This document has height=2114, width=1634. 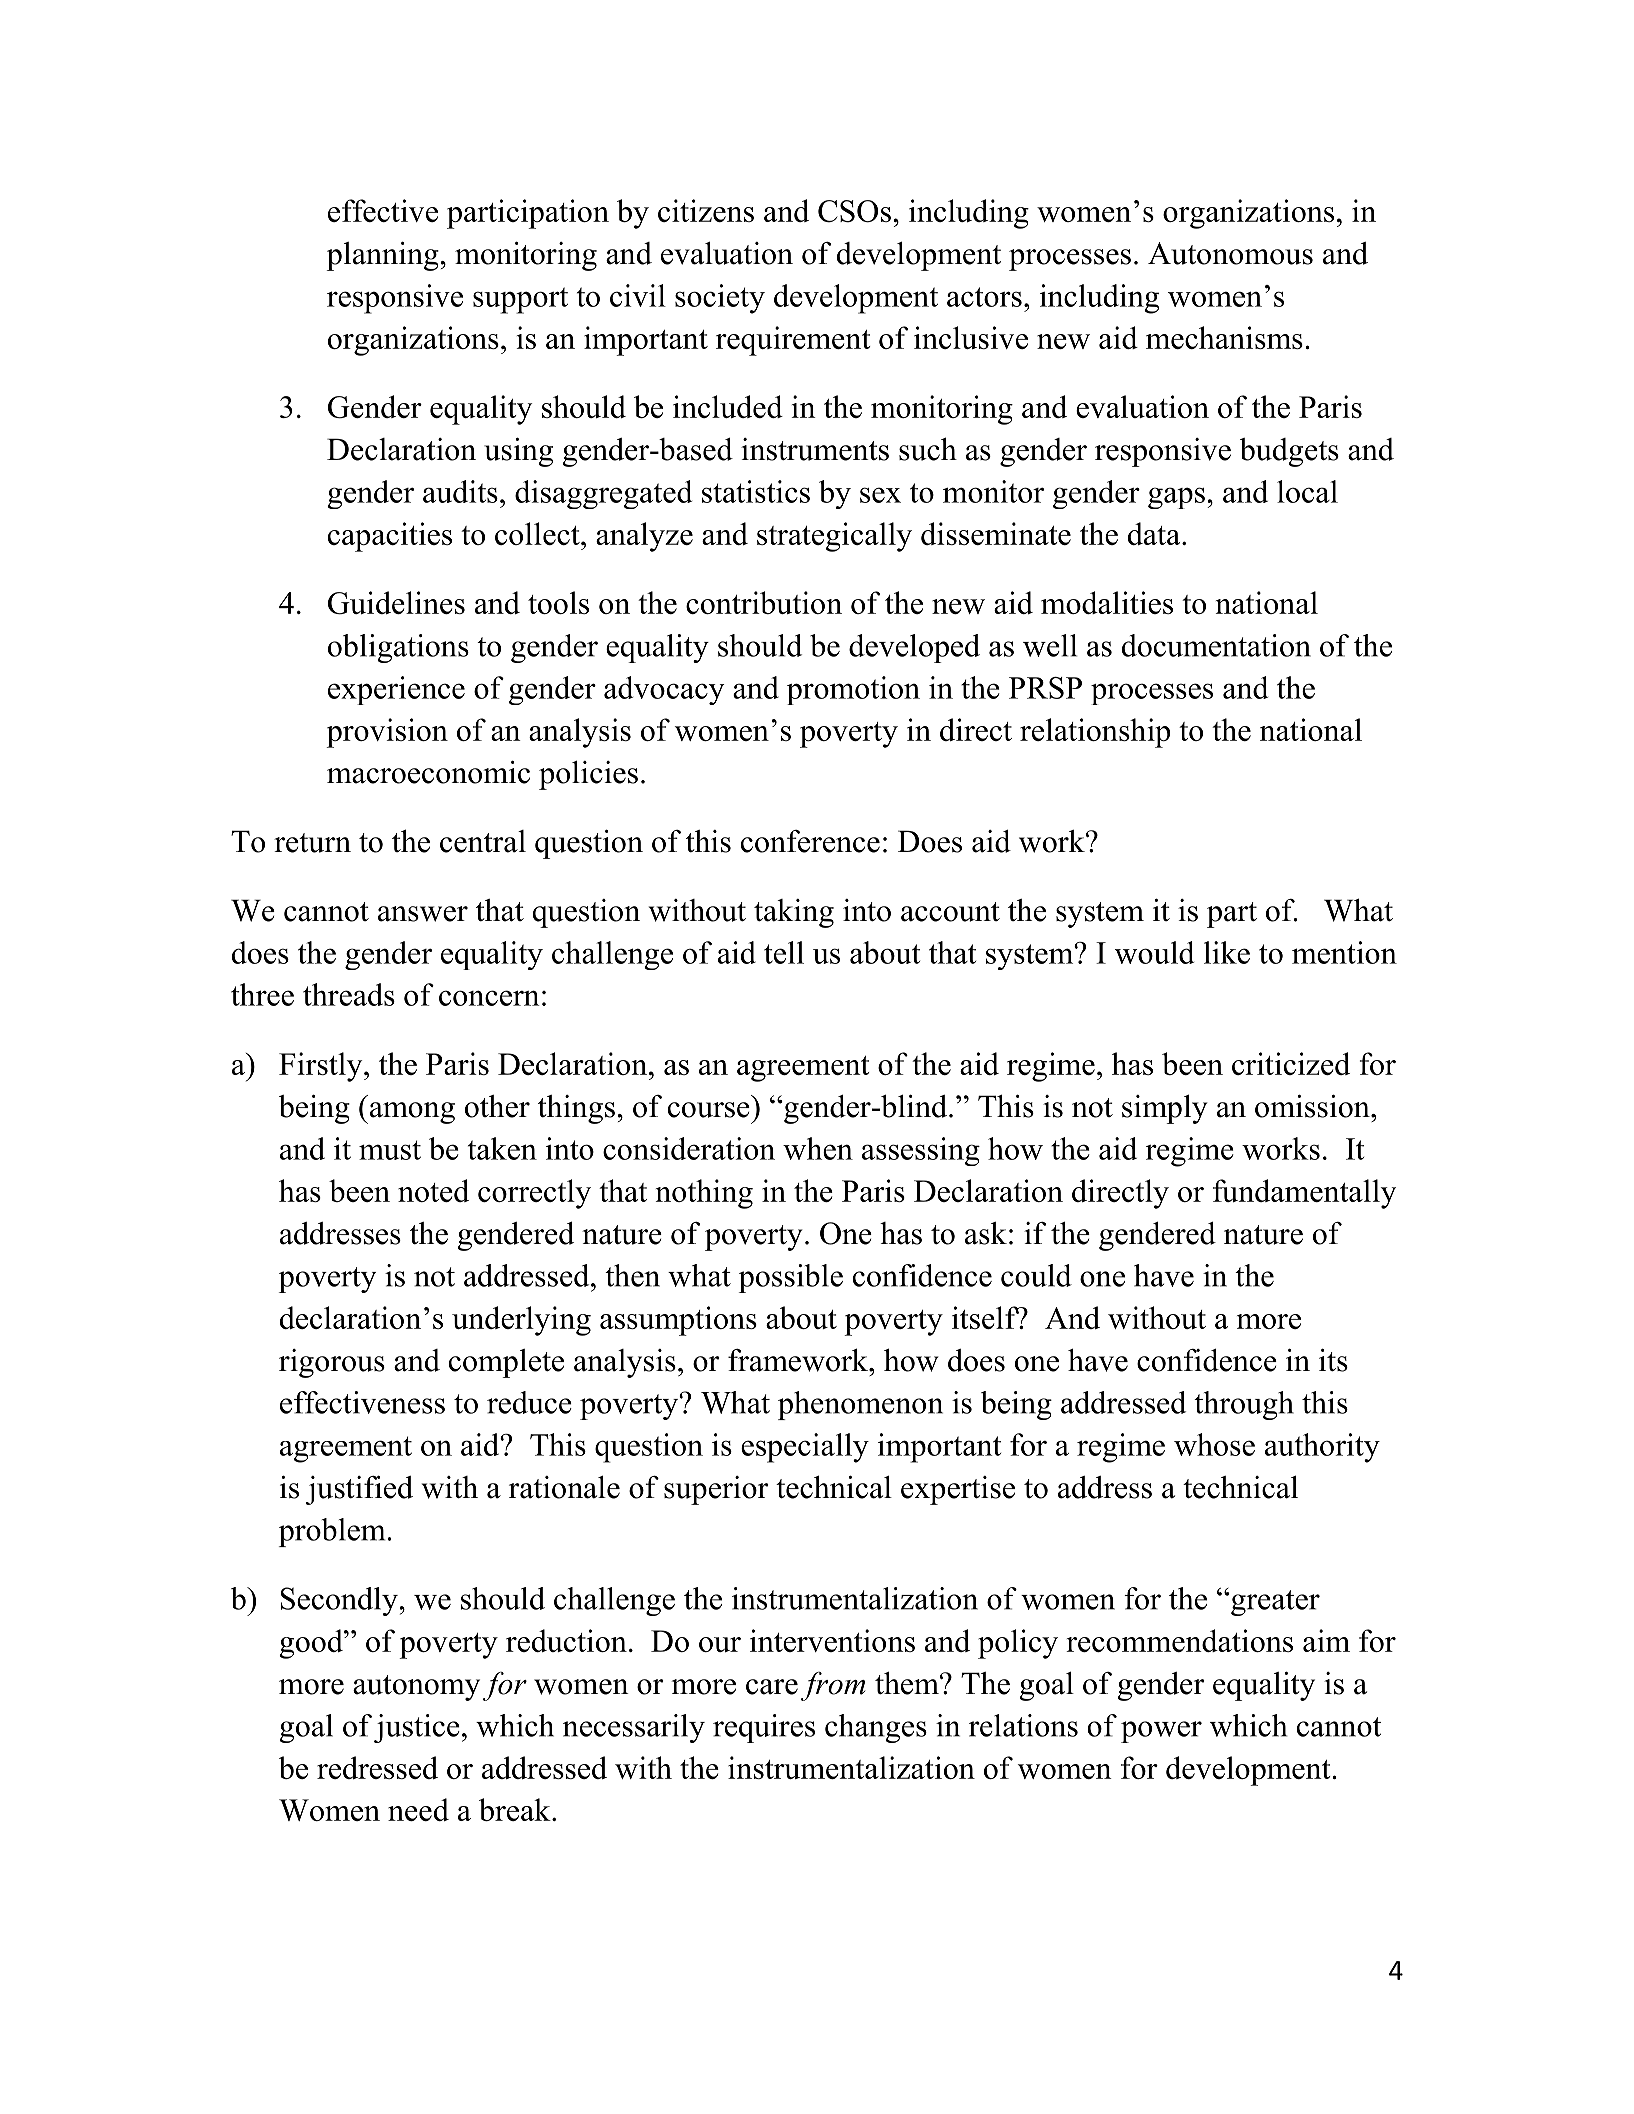 What do you see at coordinates (349, 994) in the document?
I see `threads` at bounding box center [349, 994].
